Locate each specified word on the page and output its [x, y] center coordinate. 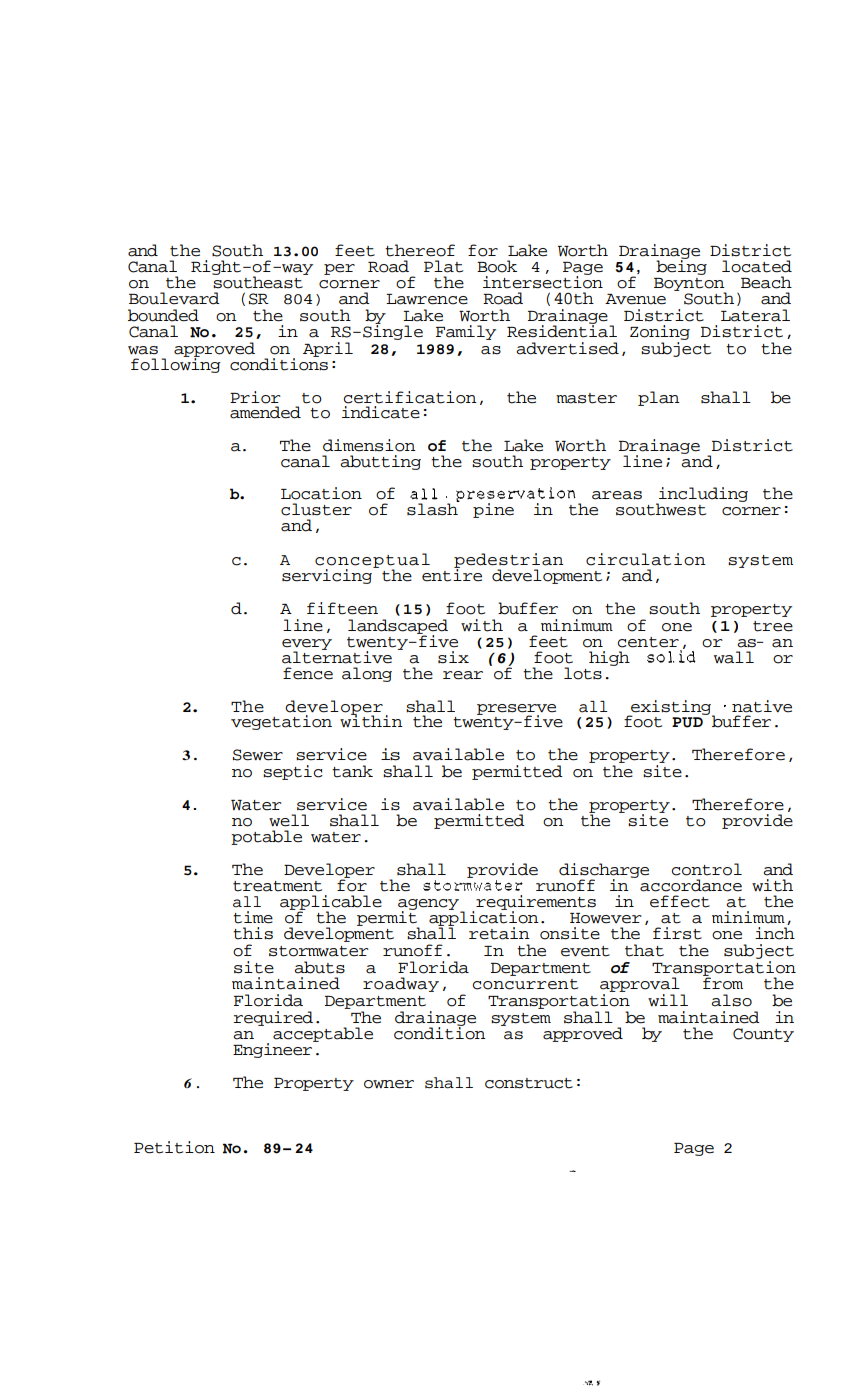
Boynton [690, 286]
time [253, 917]
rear [463, 675]
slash [433, 508]
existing [671, 708]
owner [389, 1084]
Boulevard [174, 298]
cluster [316, 509]
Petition [174, 1147]
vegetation [281, 722]
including [702, 496]
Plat [443, 266]
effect [680, 901]
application [484, 918]
